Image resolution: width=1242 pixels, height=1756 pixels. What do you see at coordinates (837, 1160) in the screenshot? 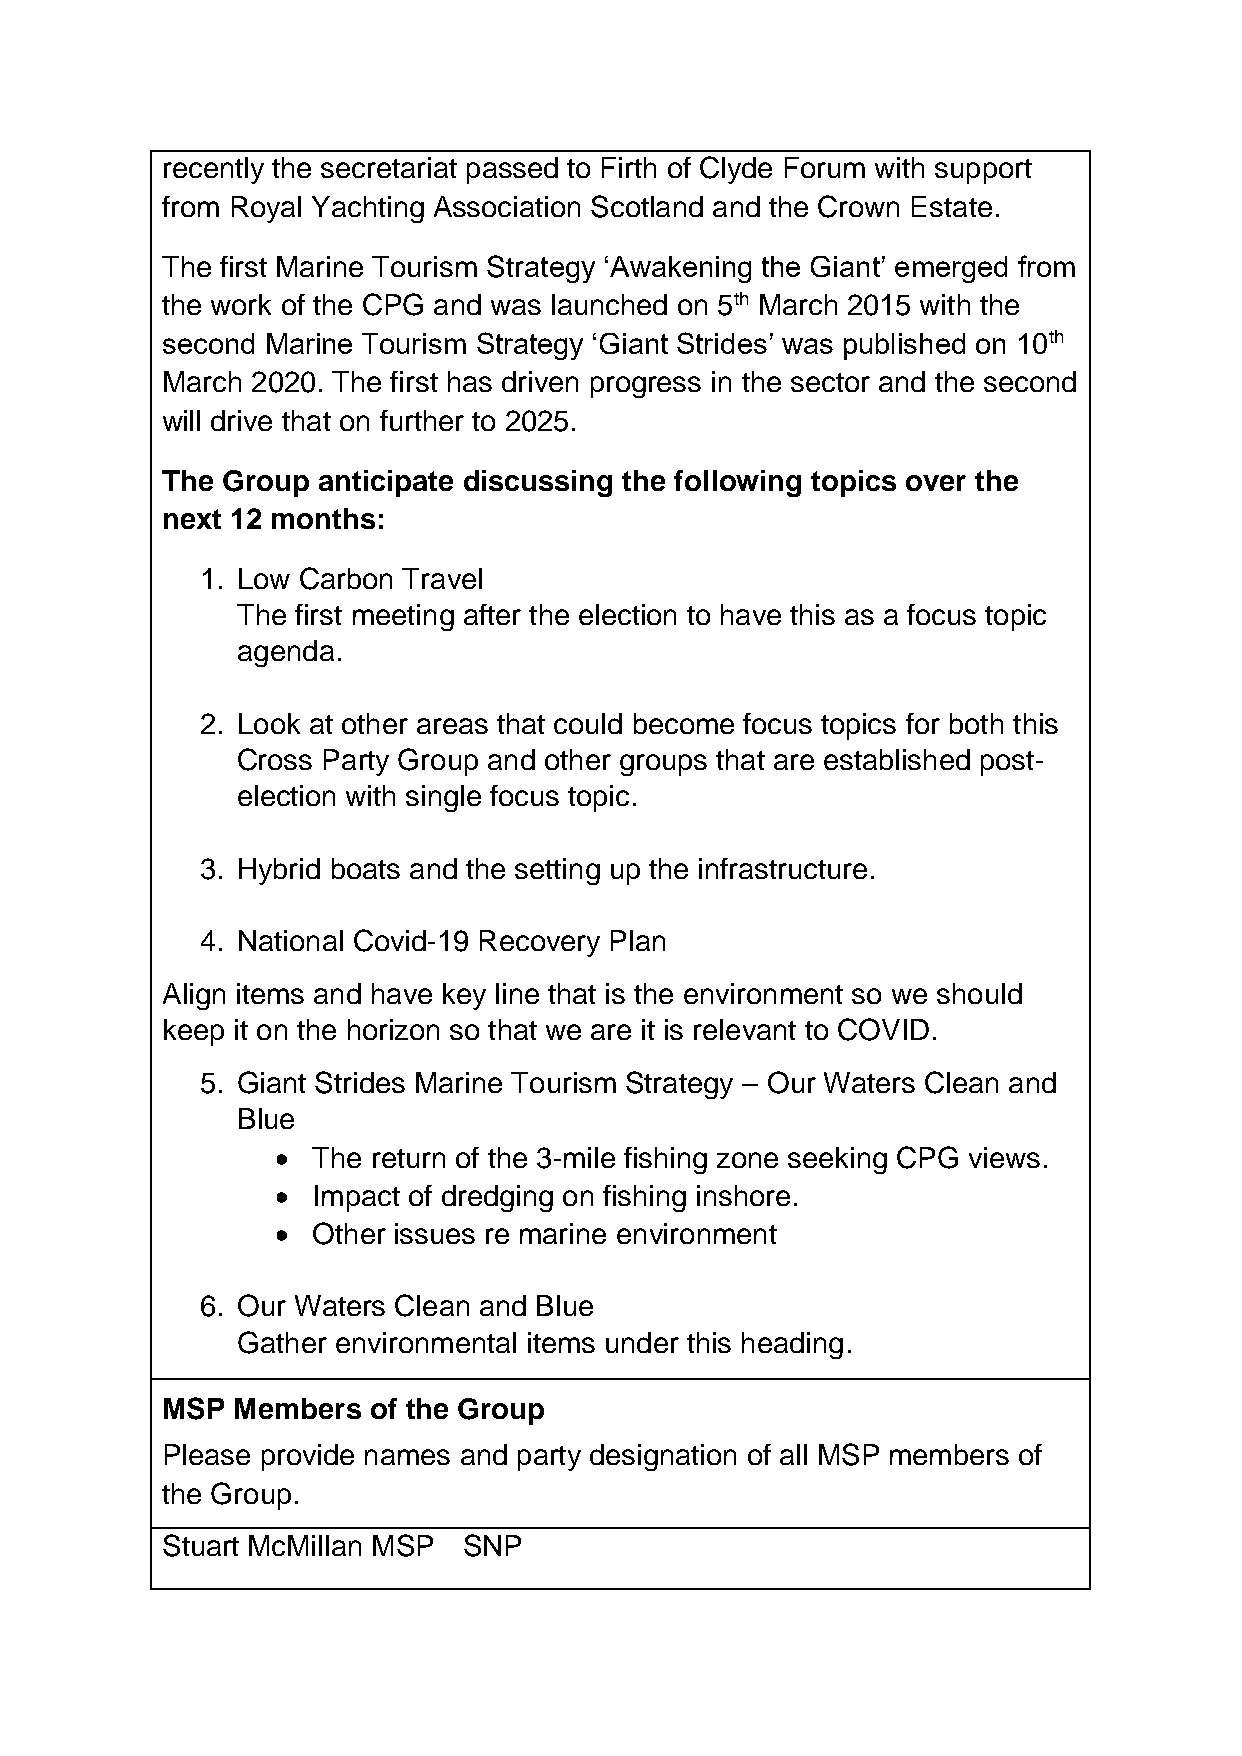
I see `seeking` at bounding box center [837, 1160].
